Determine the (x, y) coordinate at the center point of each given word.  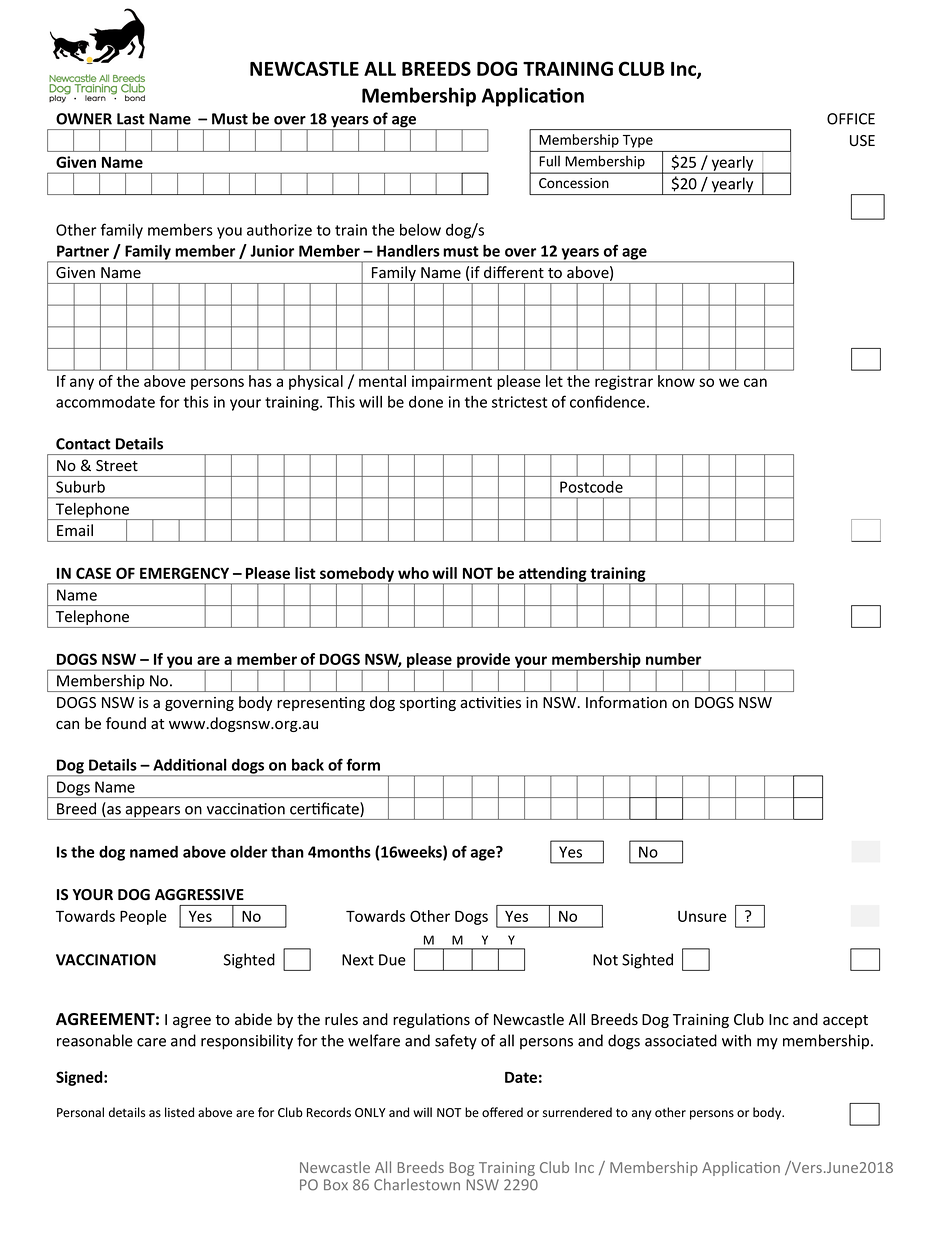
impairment (452, 382)
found (126, 723)
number (673, 659)
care (151, 1042)
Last (131, 119)
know (676, 381)
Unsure (702, 916)
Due (392, 960)
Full (549, 161)
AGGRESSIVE (199, 895)
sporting (428, 704)
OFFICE (851, 119)
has (260, 381)
